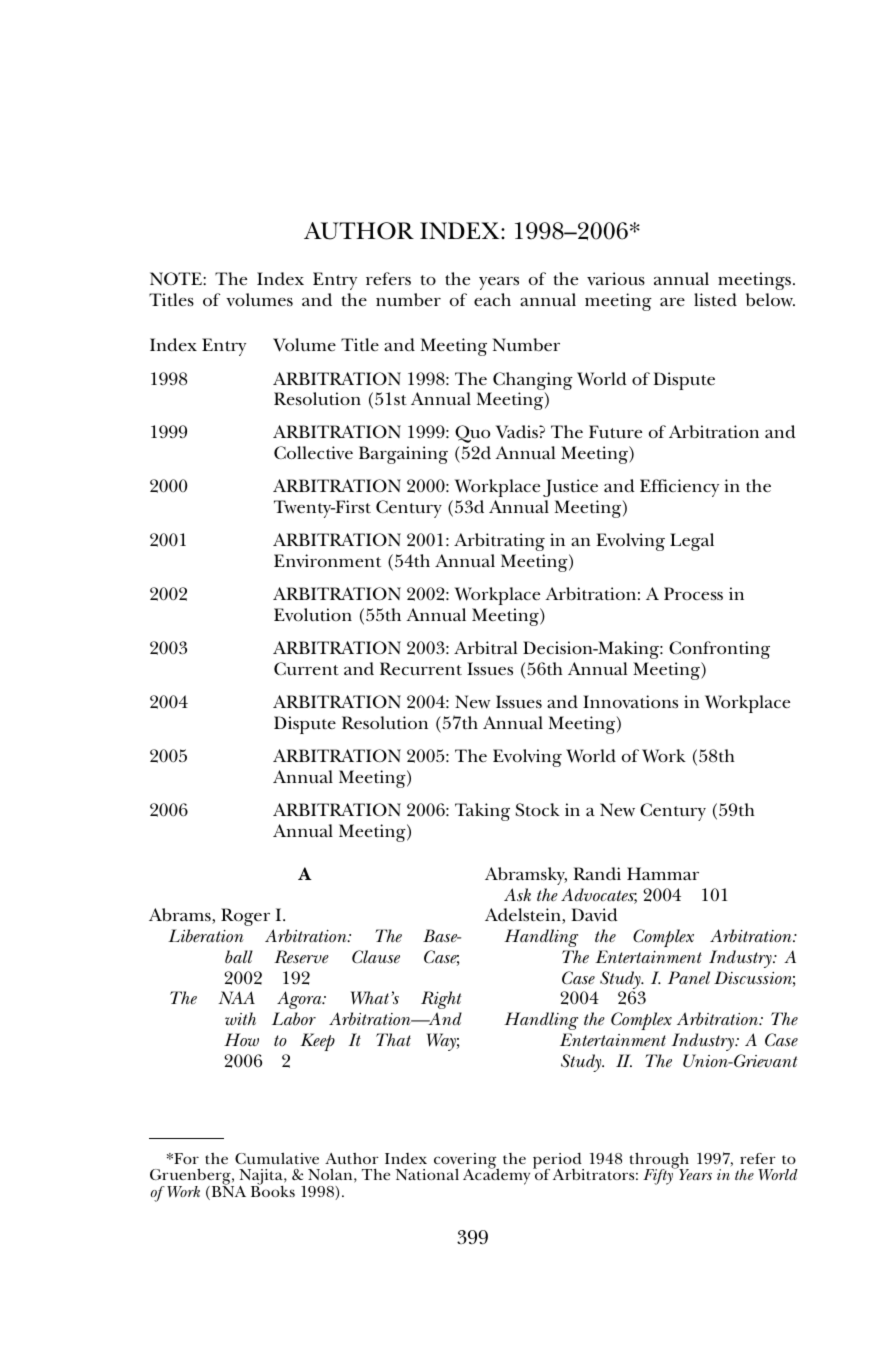 Image resolution: width=896 pixels, height=1345 pixels. What do you see at coordinates (597, 873) in the screenshot?
I see `Randi` at bounding box center [597, 873].
